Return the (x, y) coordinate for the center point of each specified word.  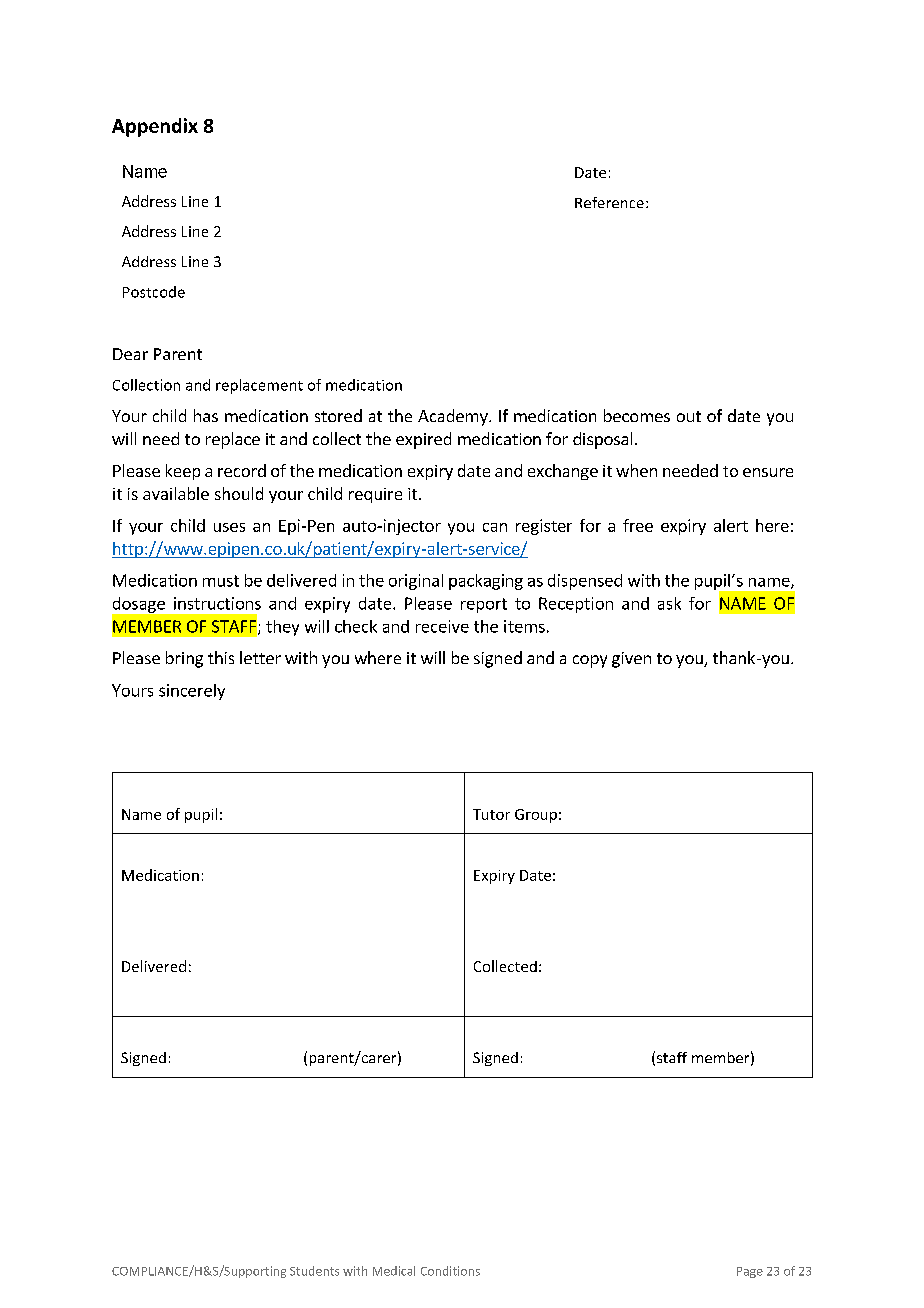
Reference (609, 202)
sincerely (192, 692)
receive (442, 626)
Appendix (155, 127)
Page (750, 1272)
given (631, 660)
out (689, 416)
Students (314, 1271)
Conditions (450, 1271)
